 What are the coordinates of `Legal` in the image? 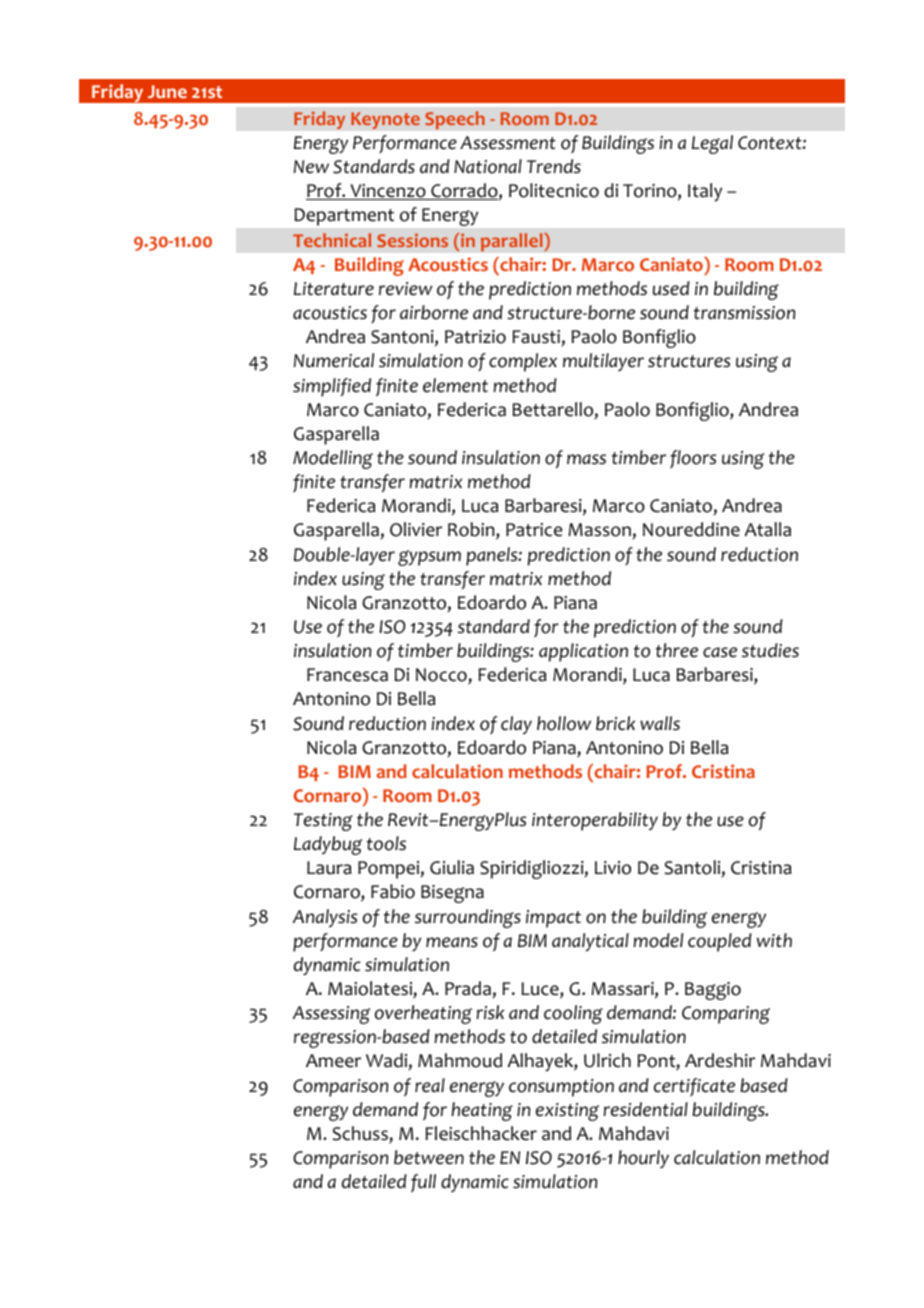 It's located at (712, 144).
